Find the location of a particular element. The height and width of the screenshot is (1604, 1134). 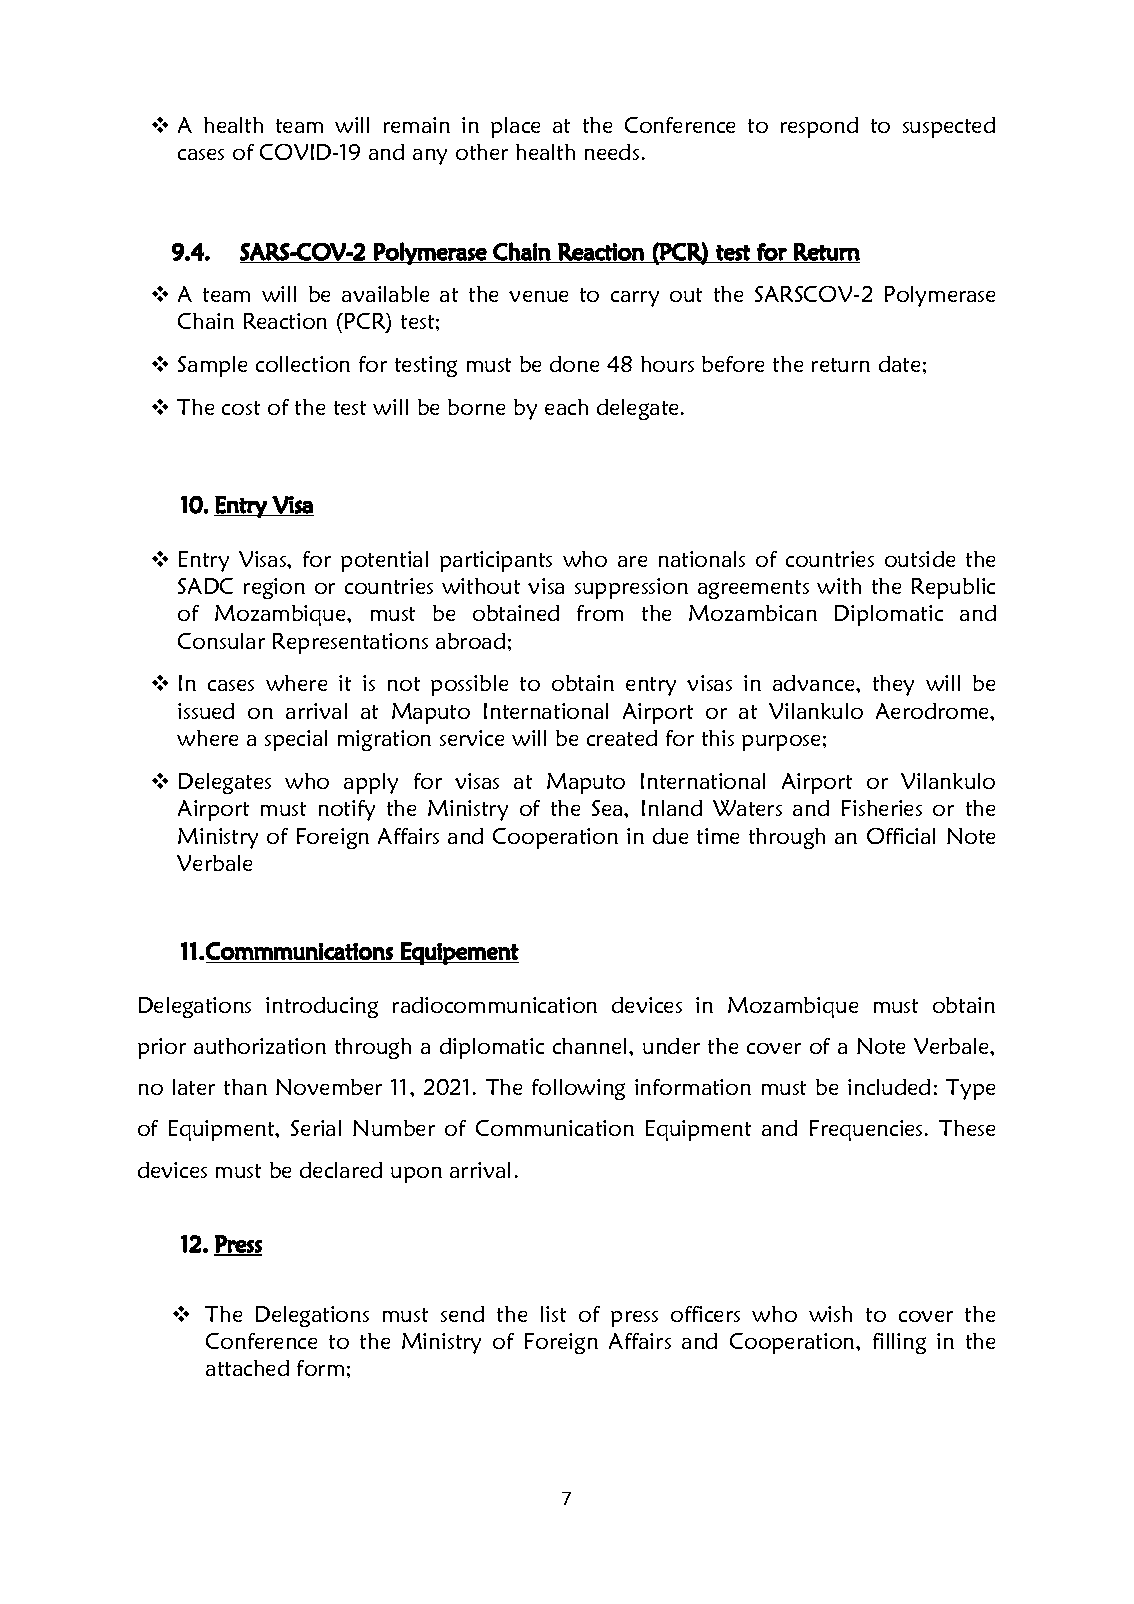

cost is located at coordinates (241, 408).
